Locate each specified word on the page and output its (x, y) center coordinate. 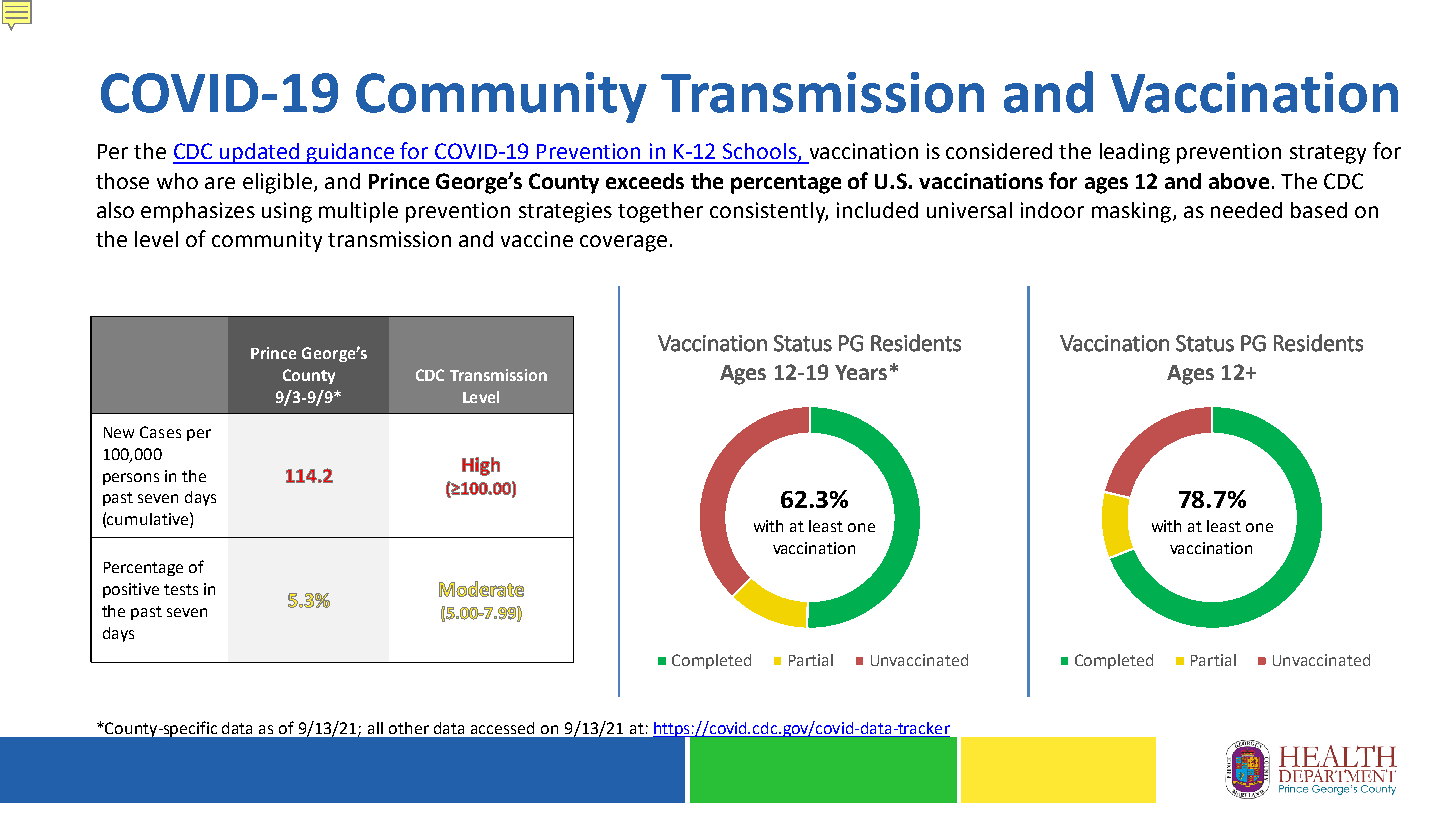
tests (181, 589)
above (1239, 181)
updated (260, 153)
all (375, 728)
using (287, 212)
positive (131, 590)
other (409, 728)
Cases (160, 432)
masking (1131, 212)
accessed (502, 728)
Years (861, 372)
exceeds (645, 181)
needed (1246, 210)
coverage (623, 243)
